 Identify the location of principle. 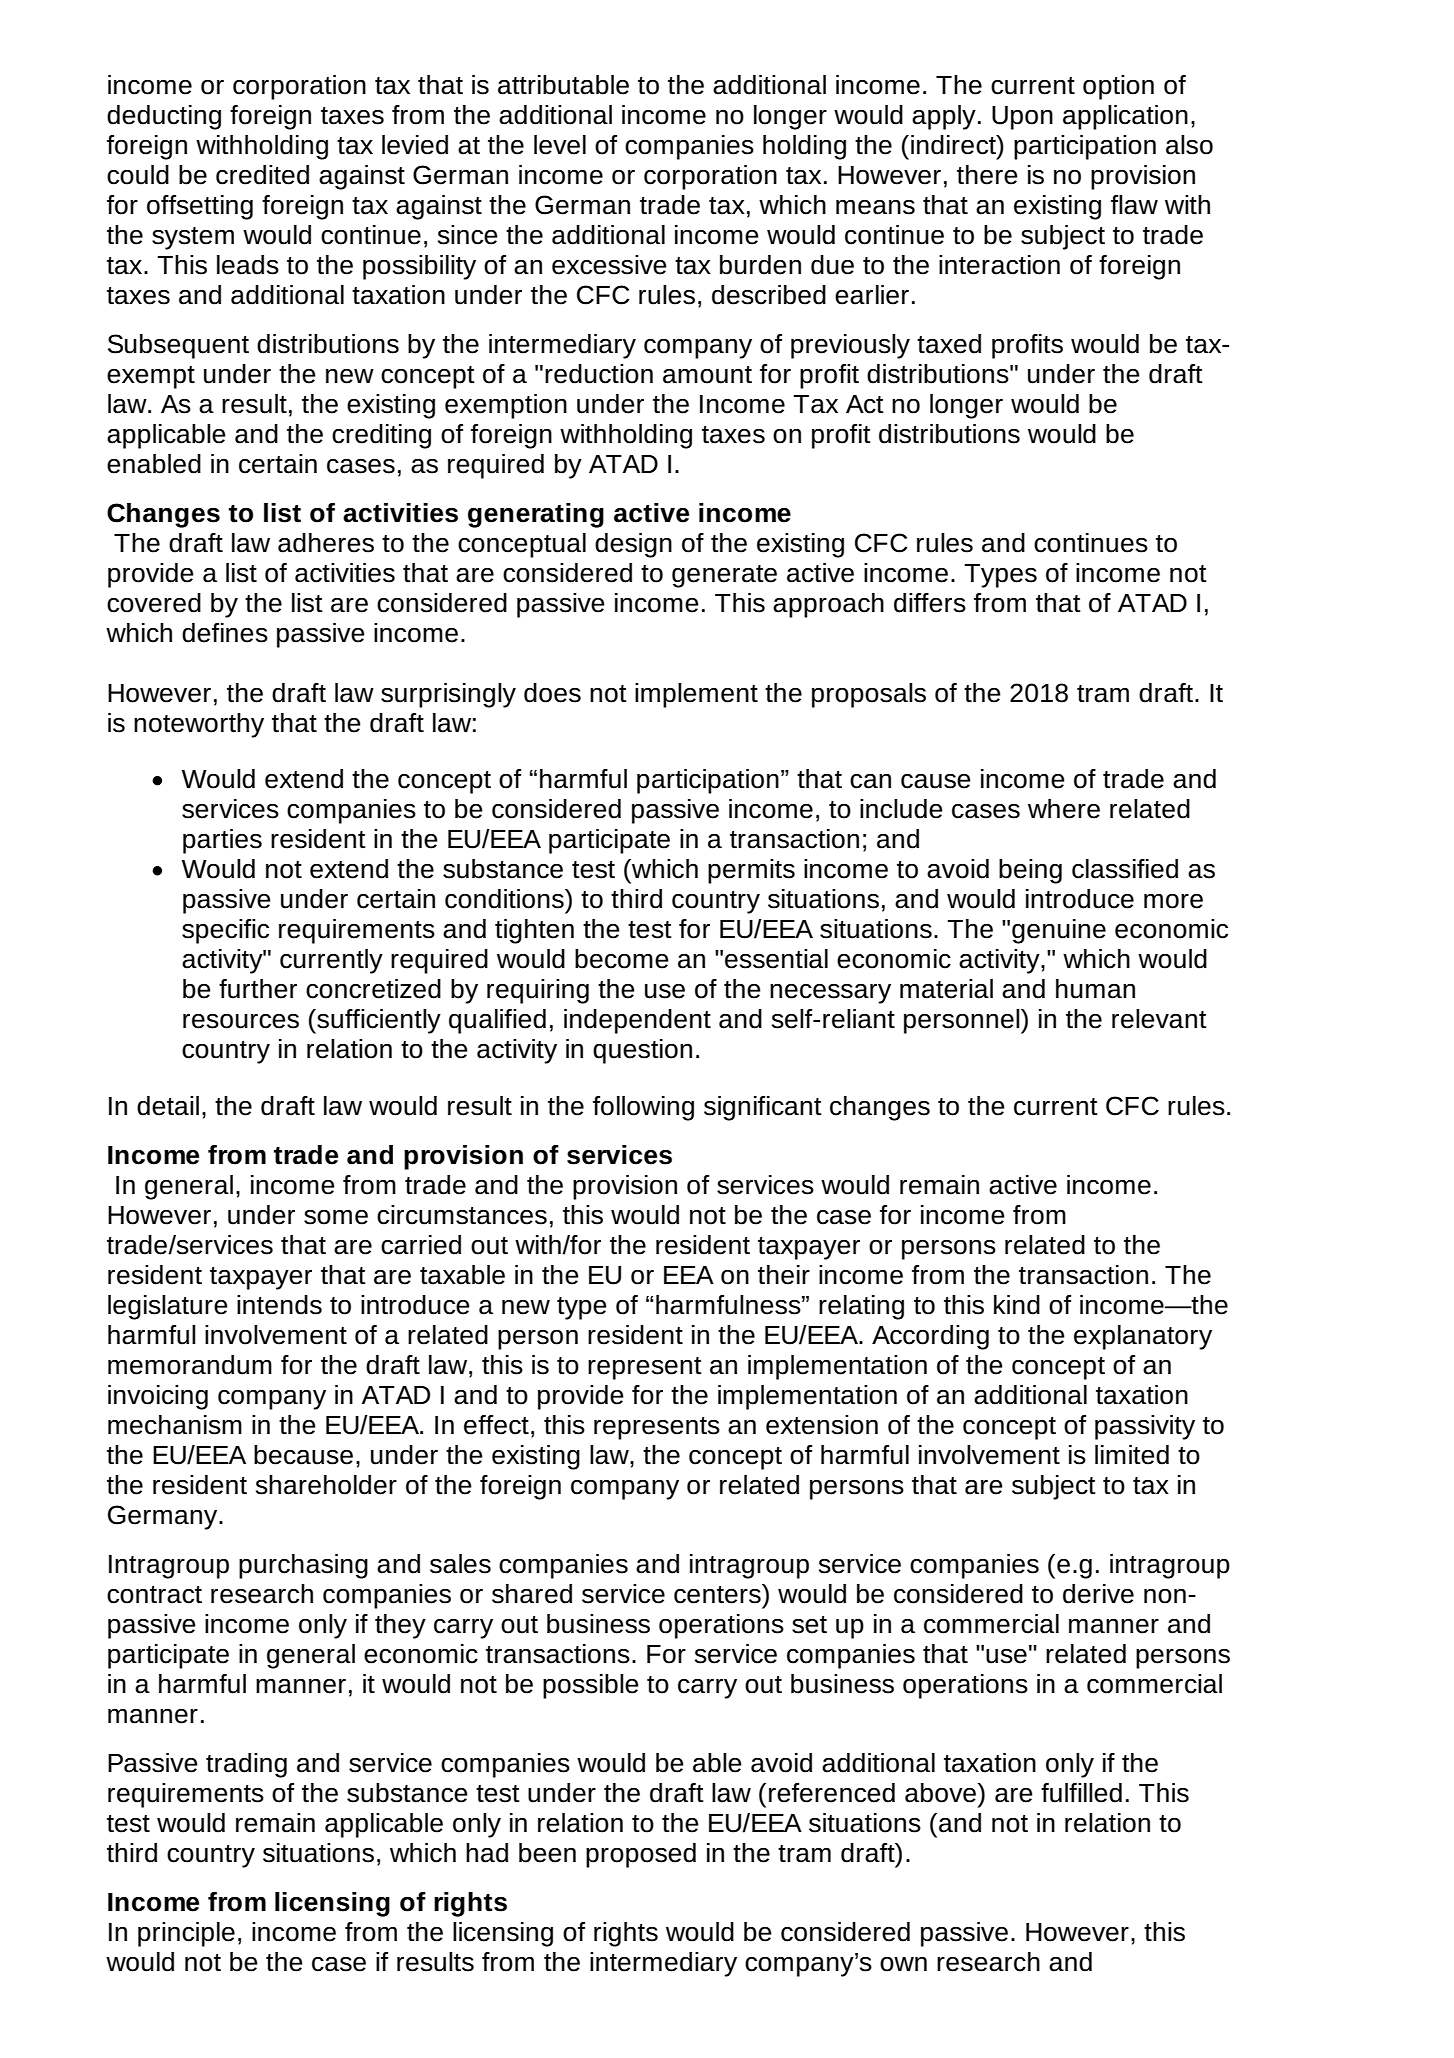
(186, 1934).
